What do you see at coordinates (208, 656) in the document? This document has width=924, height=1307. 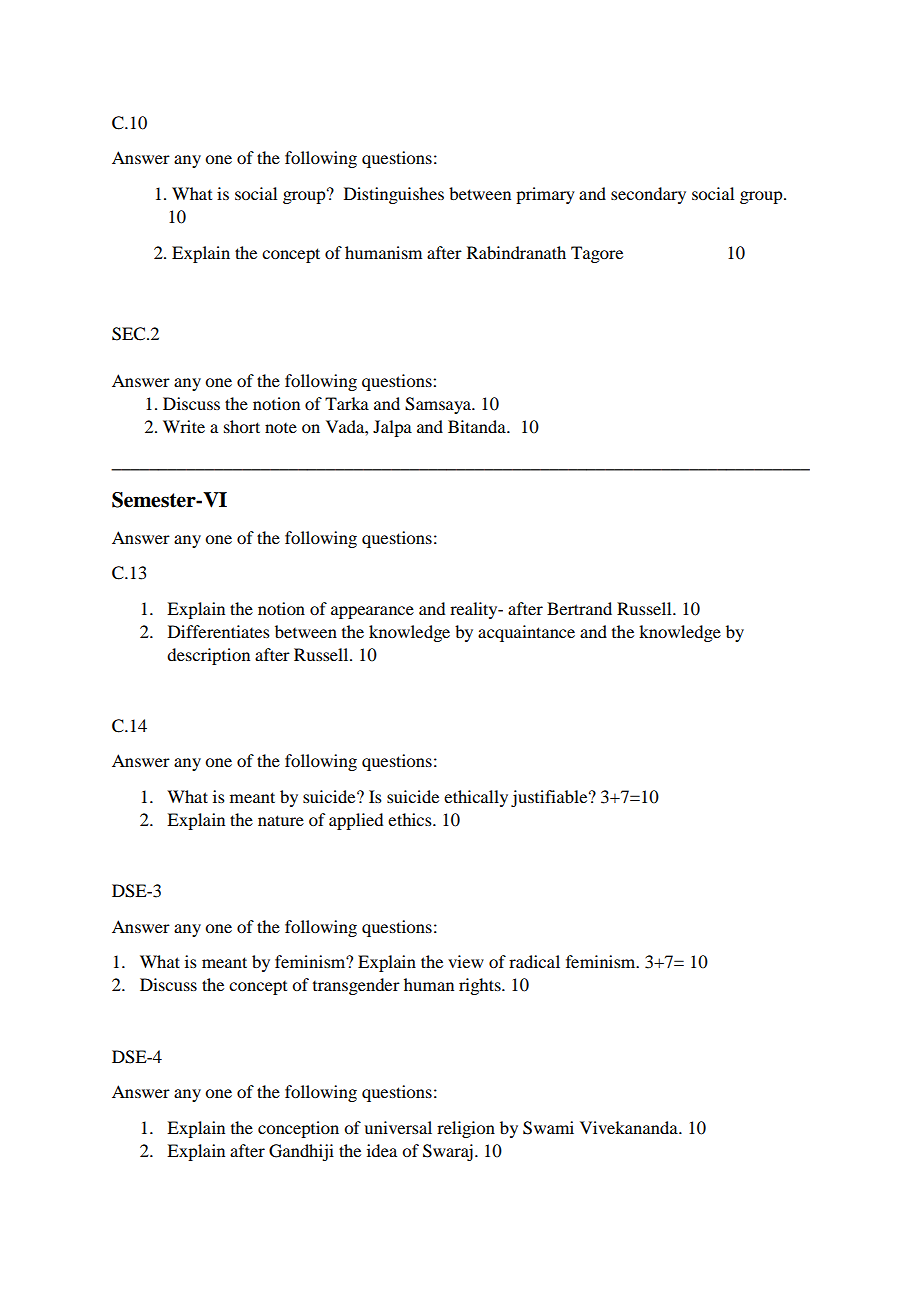 I see `description` at bounding box center [208, 656].
